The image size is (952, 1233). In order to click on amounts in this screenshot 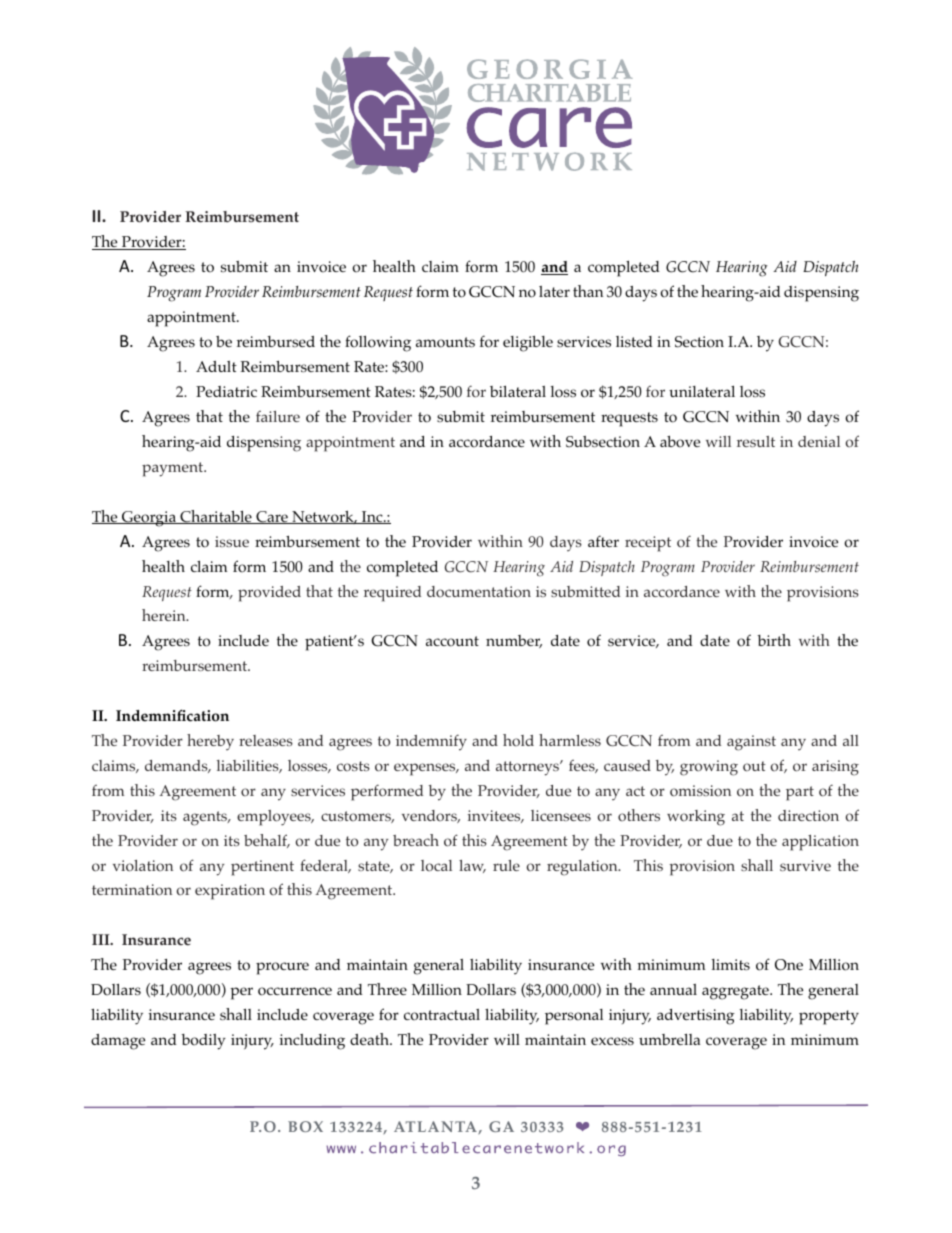, I will do `click(445, 342)`.
